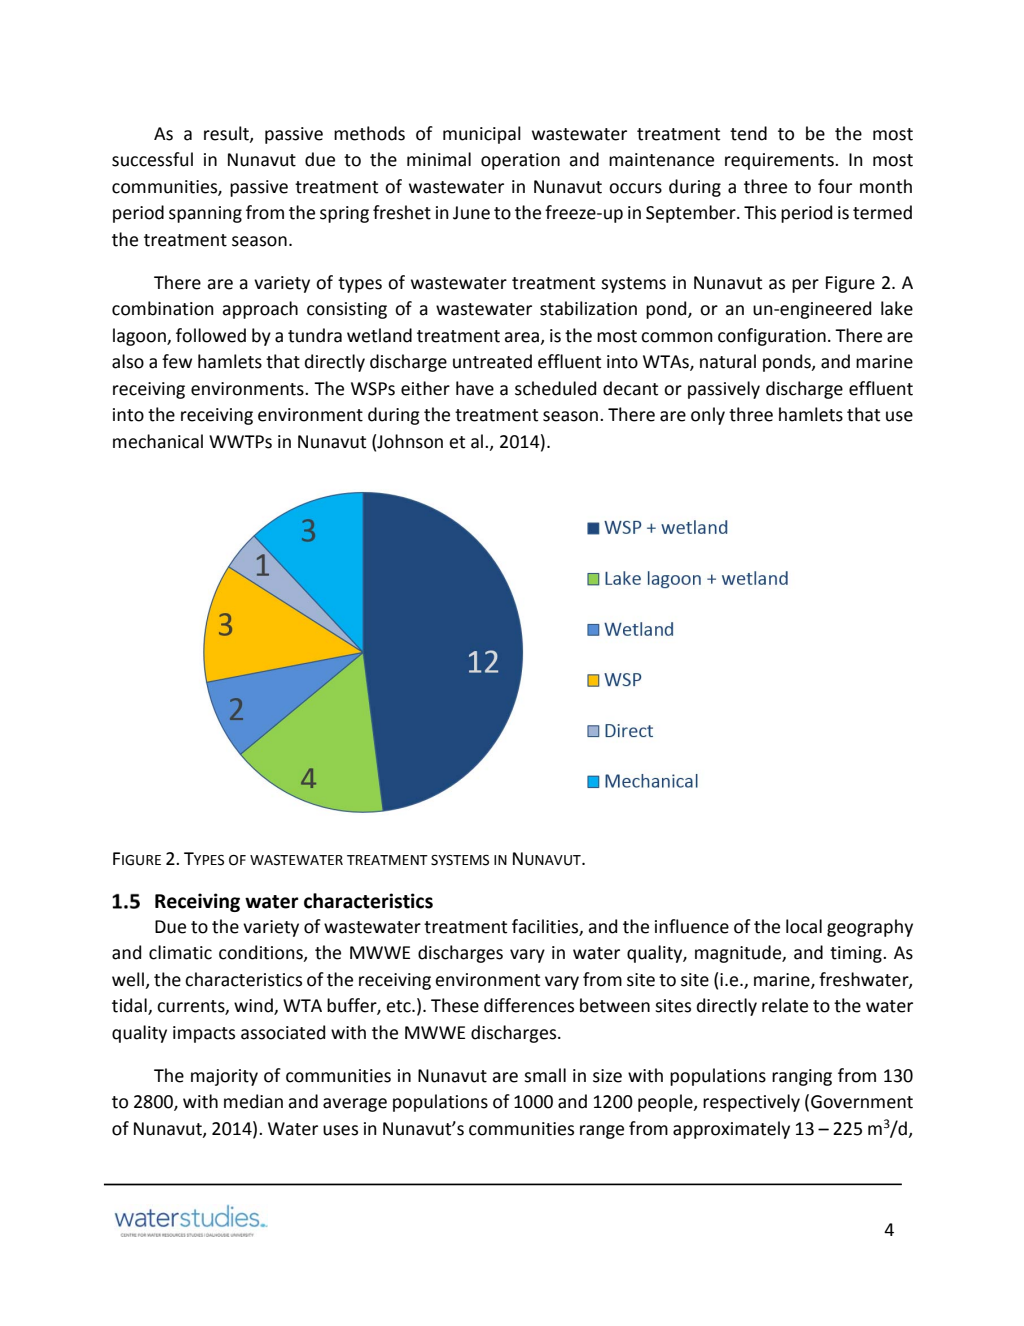 This screenshot has width=1024, height=1326. What do you see at coordinates (227, 134) in the screenshot?
I see `result` at bounding box center [227, 134].
